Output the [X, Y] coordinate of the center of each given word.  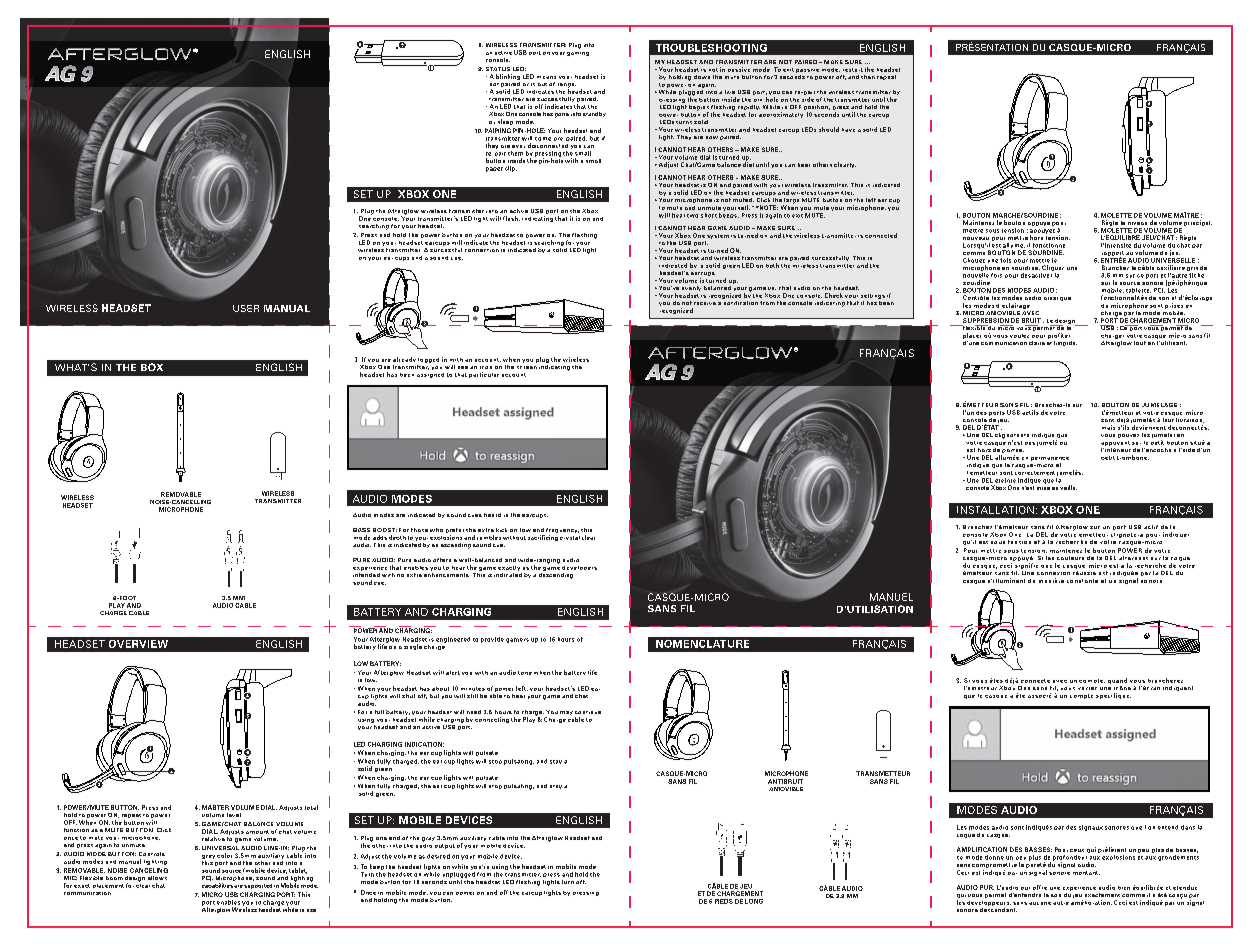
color [224, 855]
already [404, 359]
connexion [1053, 573]
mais [1108, 427]
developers [579, 568]
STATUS [498, 69]
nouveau [976, 238]
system [718, 236]
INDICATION [424, 744]
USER [246, 308]
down [702, 77]
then [868, 77]
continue [588, 712]
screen [527, 367]
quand [1117, 681]
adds [380, 537]
